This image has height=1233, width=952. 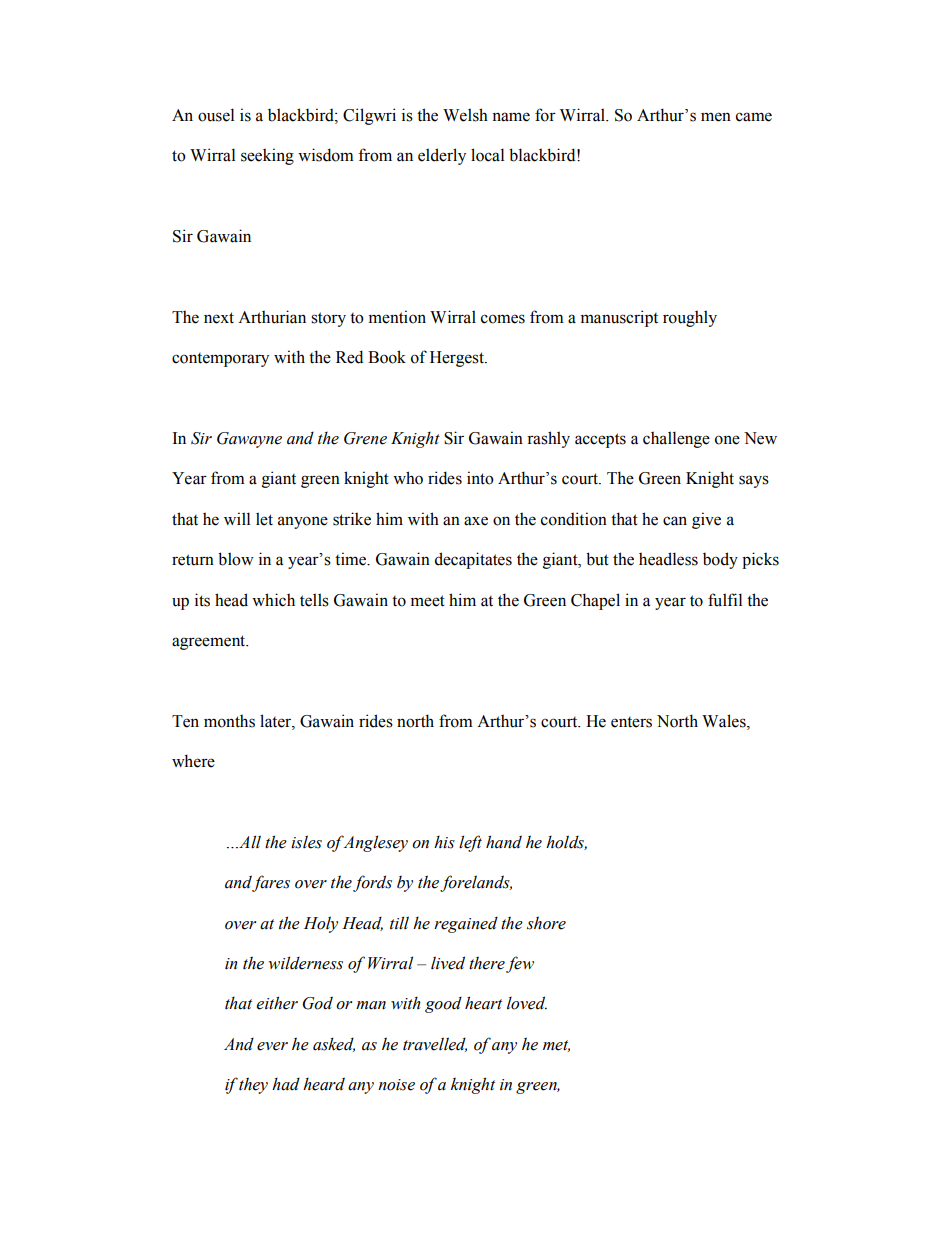 I want to click on next, so click(x=219, y=318).
